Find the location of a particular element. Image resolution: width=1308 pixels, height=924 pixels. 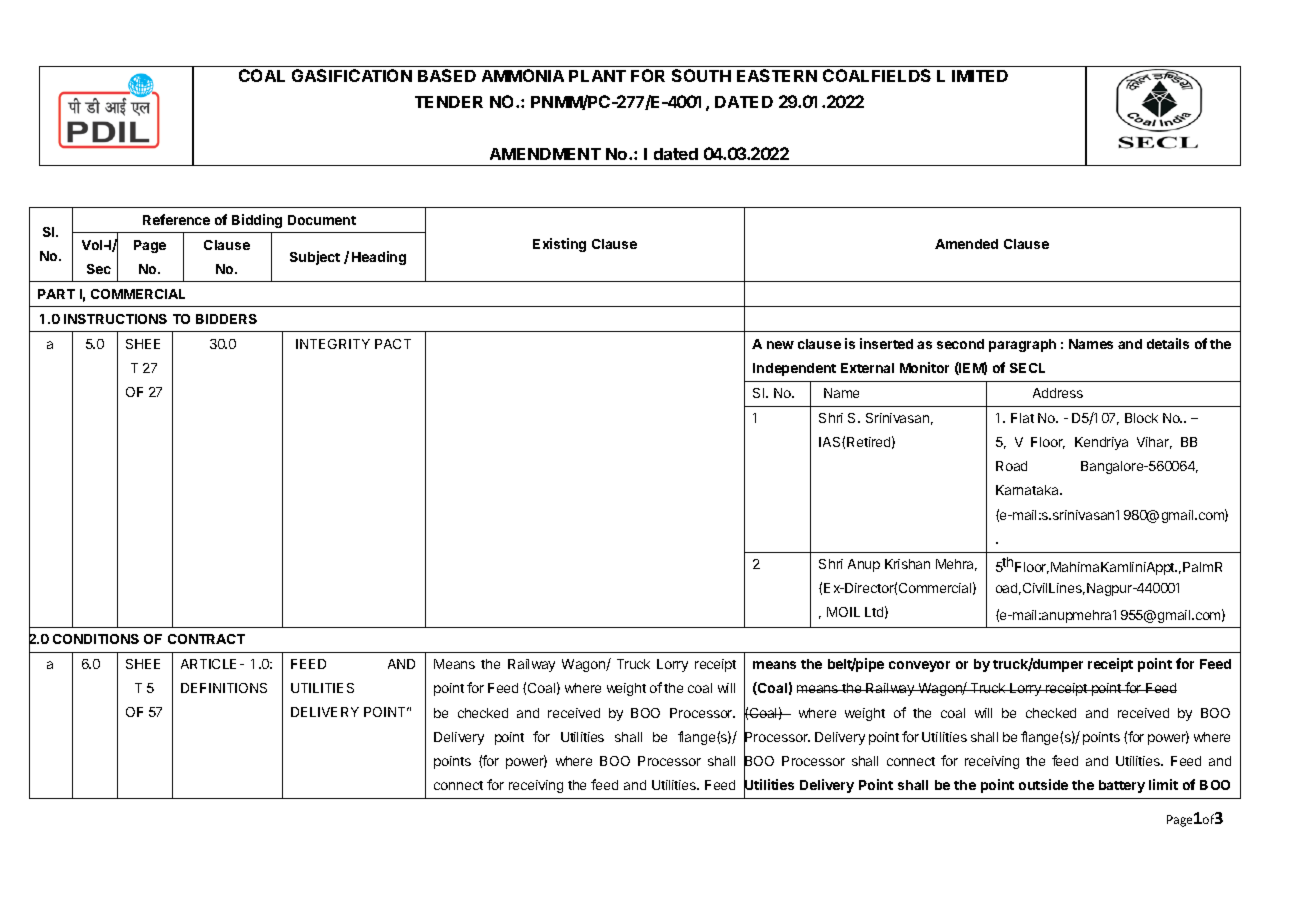

PLANT is located at coordinates (597, 76).
